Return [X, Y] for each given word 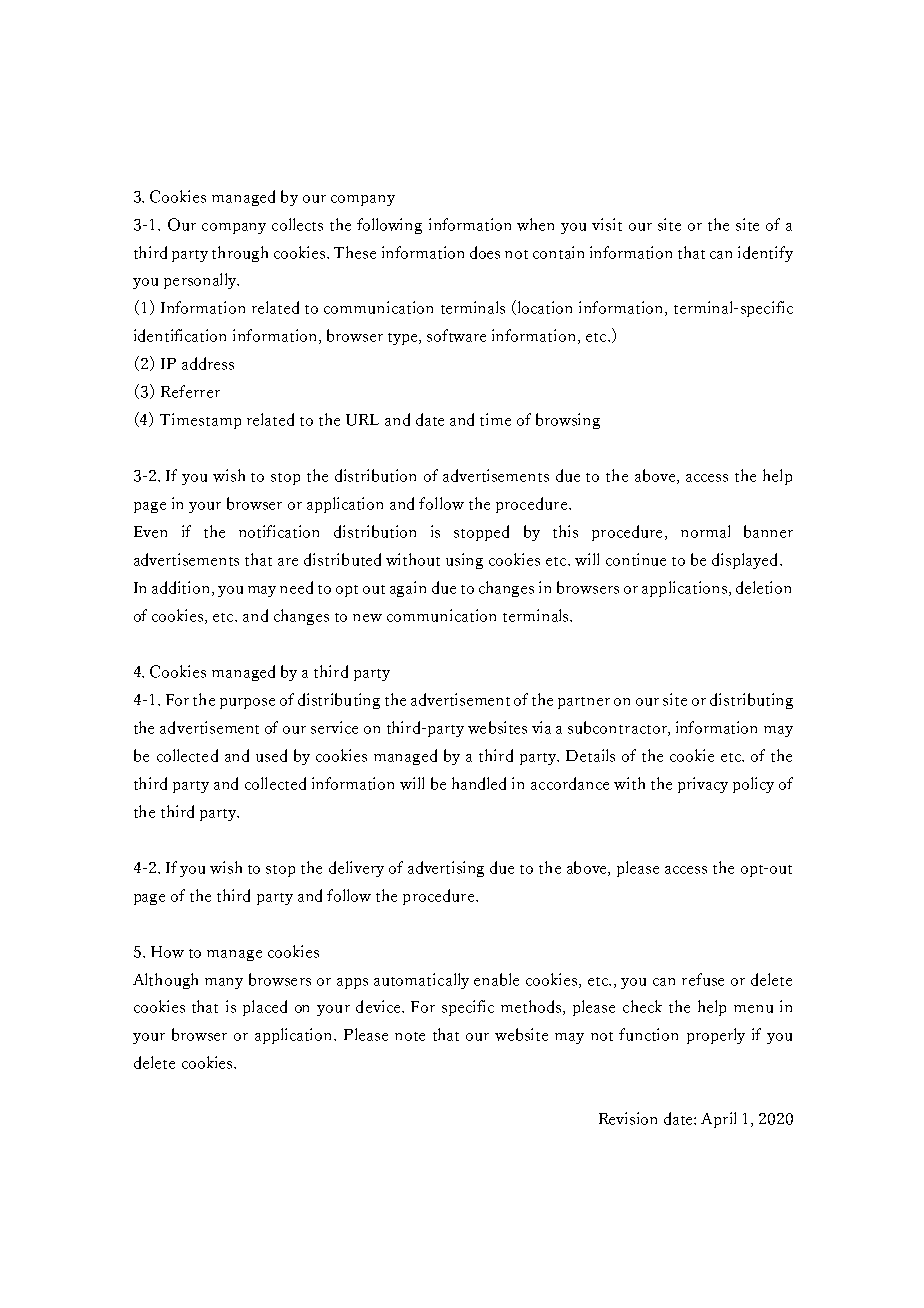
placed [265, 1008]
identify [765, 254]
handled [479, 783]
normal [705, 531]
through [240, 254]
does [485, 252]
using [464, 561]
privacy [703, 785]
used [271, 755]
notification [279, 531]
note [410, 1036]
